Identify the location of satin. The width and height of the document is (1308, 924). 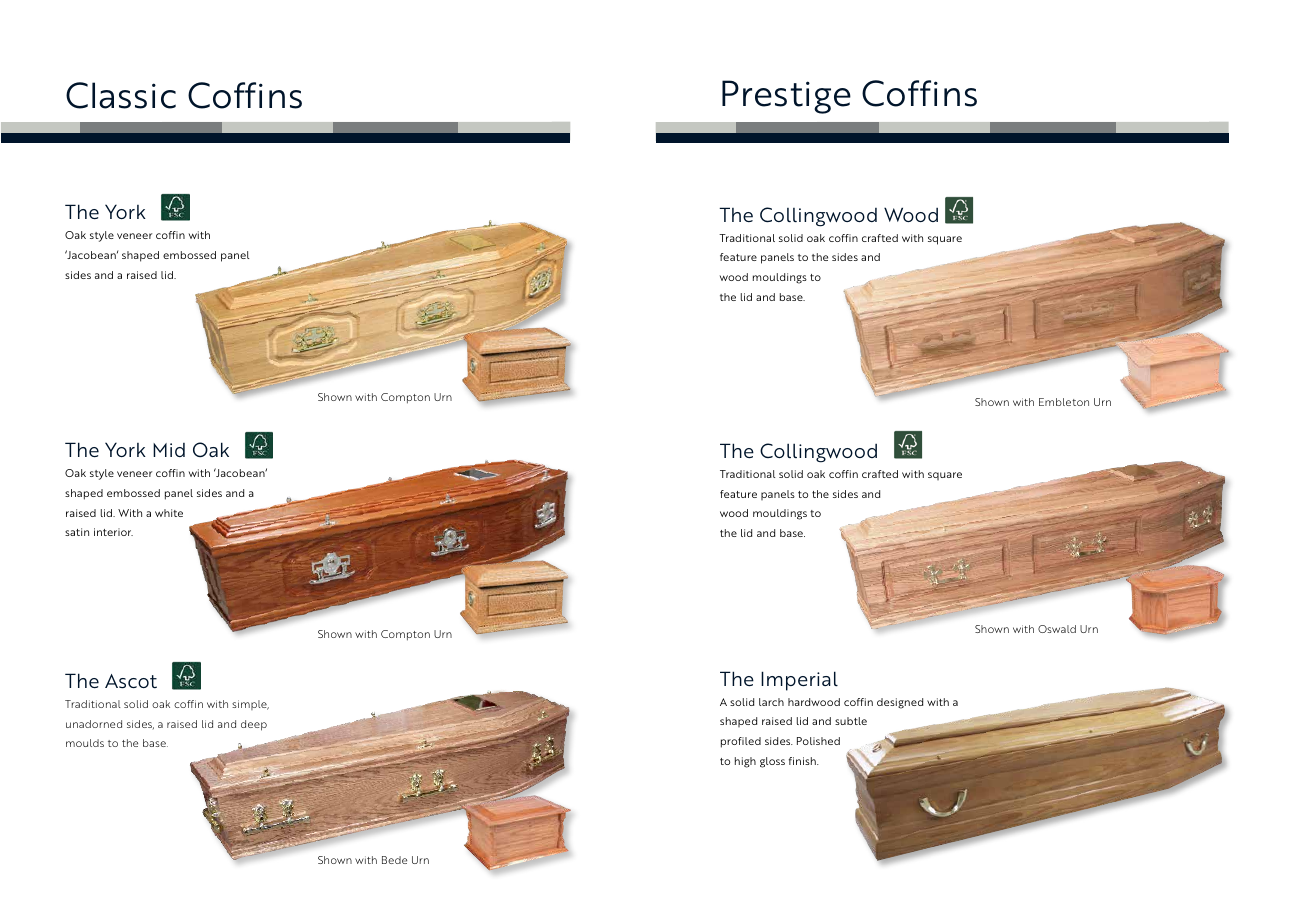
(77, 532).
